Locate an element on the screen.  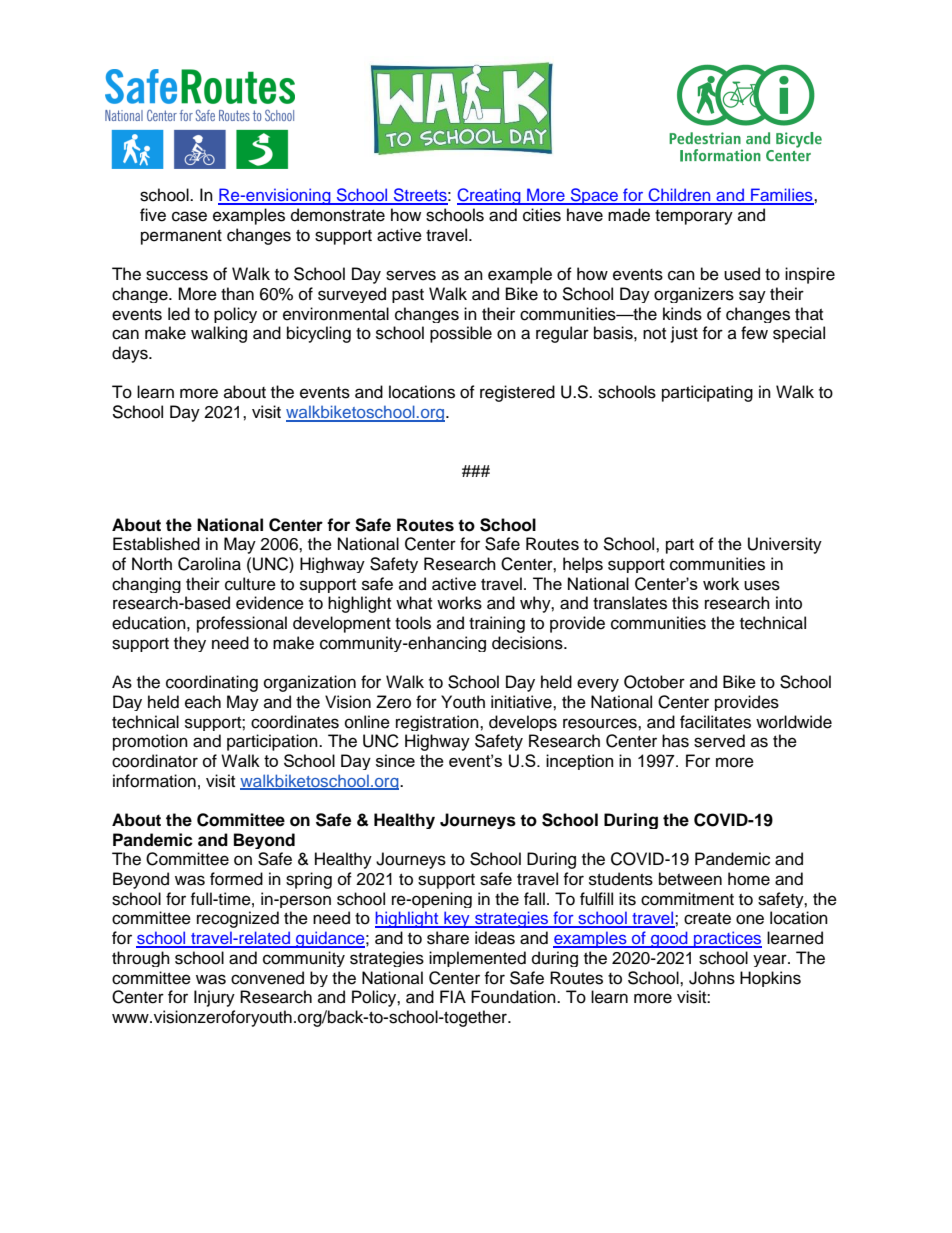
uses is located at coordinates (762, 585).
